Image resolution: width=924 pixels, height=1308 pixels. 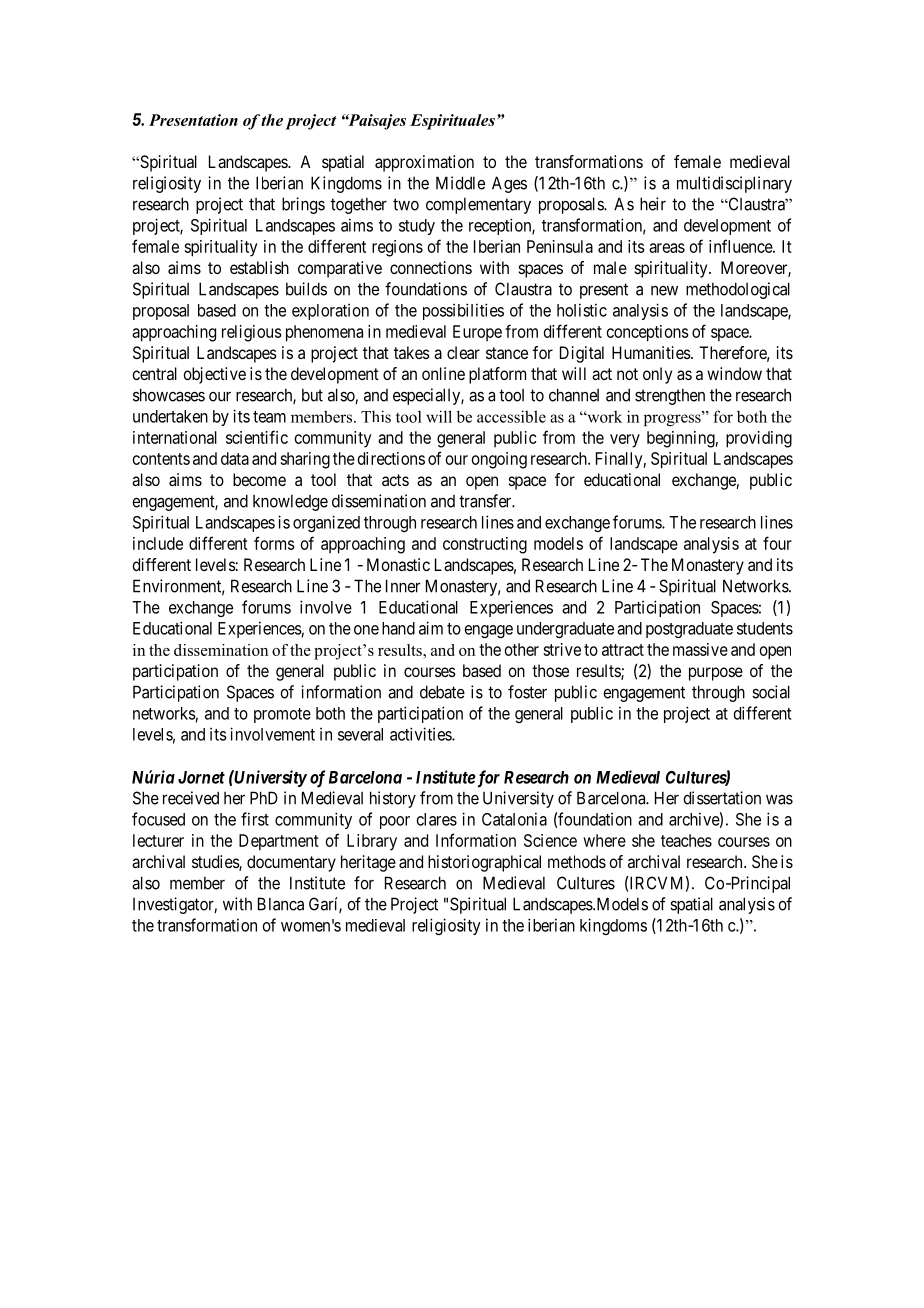 I want to click on purpose, so click(x=716, y=674).
